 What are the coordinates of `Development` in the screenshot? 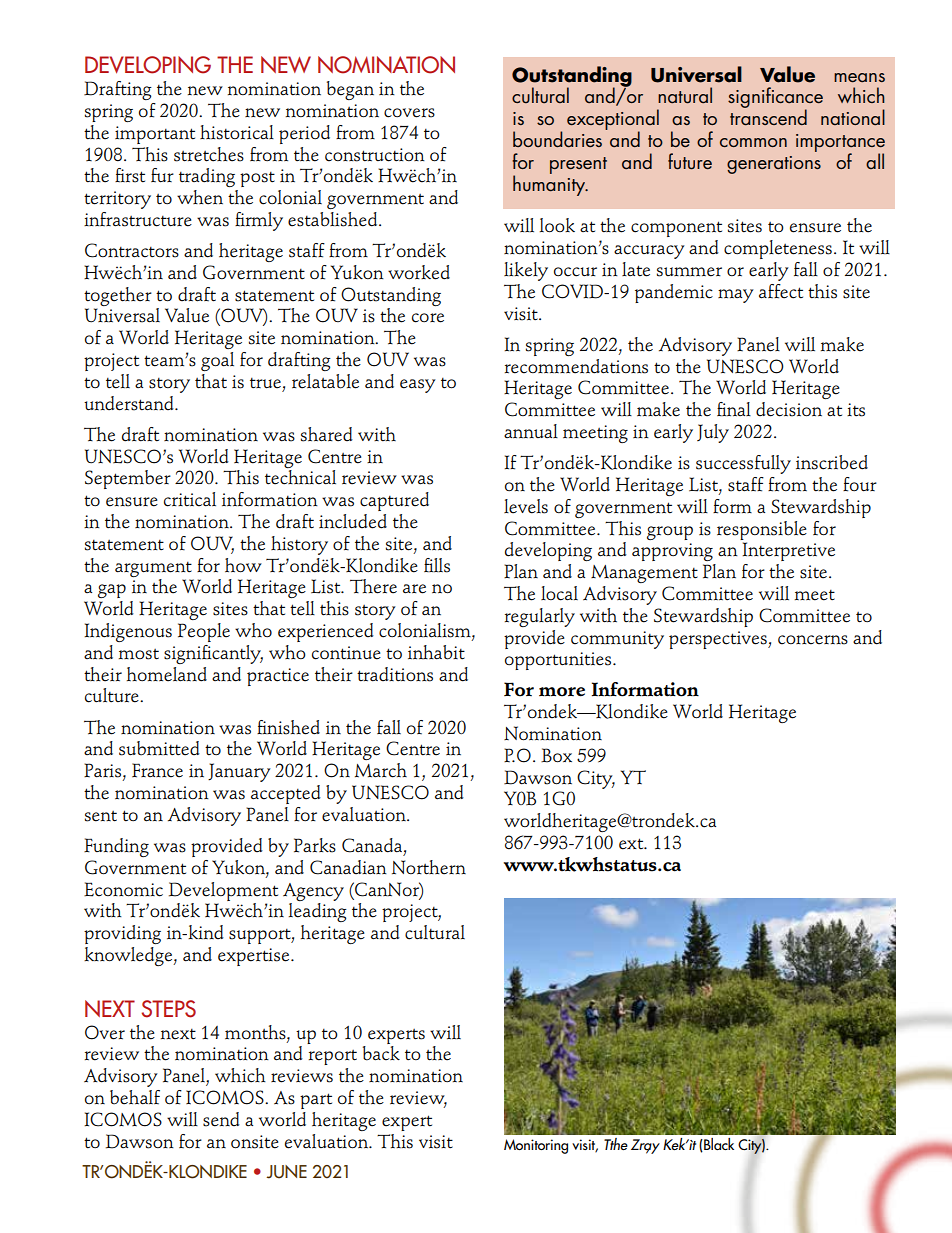 It's located at (223, 891).
